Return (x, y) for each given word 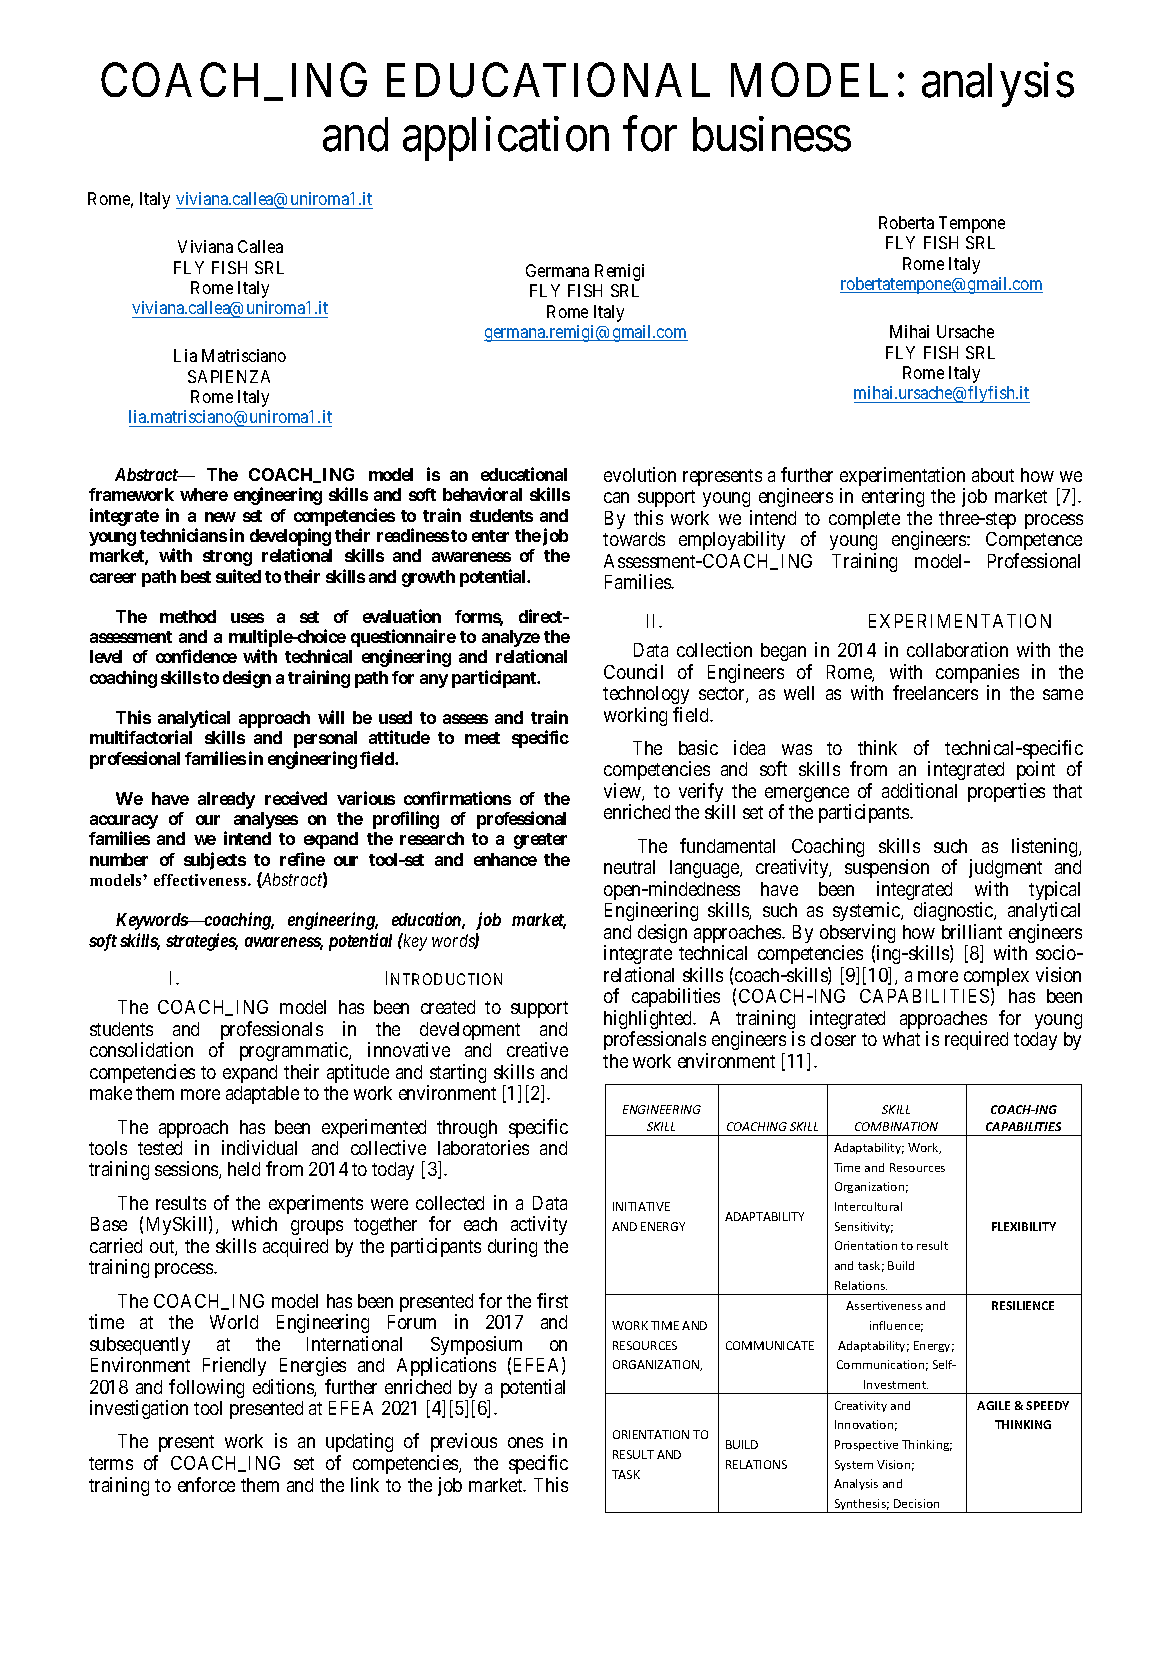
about (993, 475)
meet (482, 738)
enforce (206, 1484)
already (226, 800)
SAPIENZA (229, 376)
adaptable (262, 1095)
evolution (640, 474)
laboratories (483, 1147)
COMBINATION (896, 1126)
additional (919, 790)
